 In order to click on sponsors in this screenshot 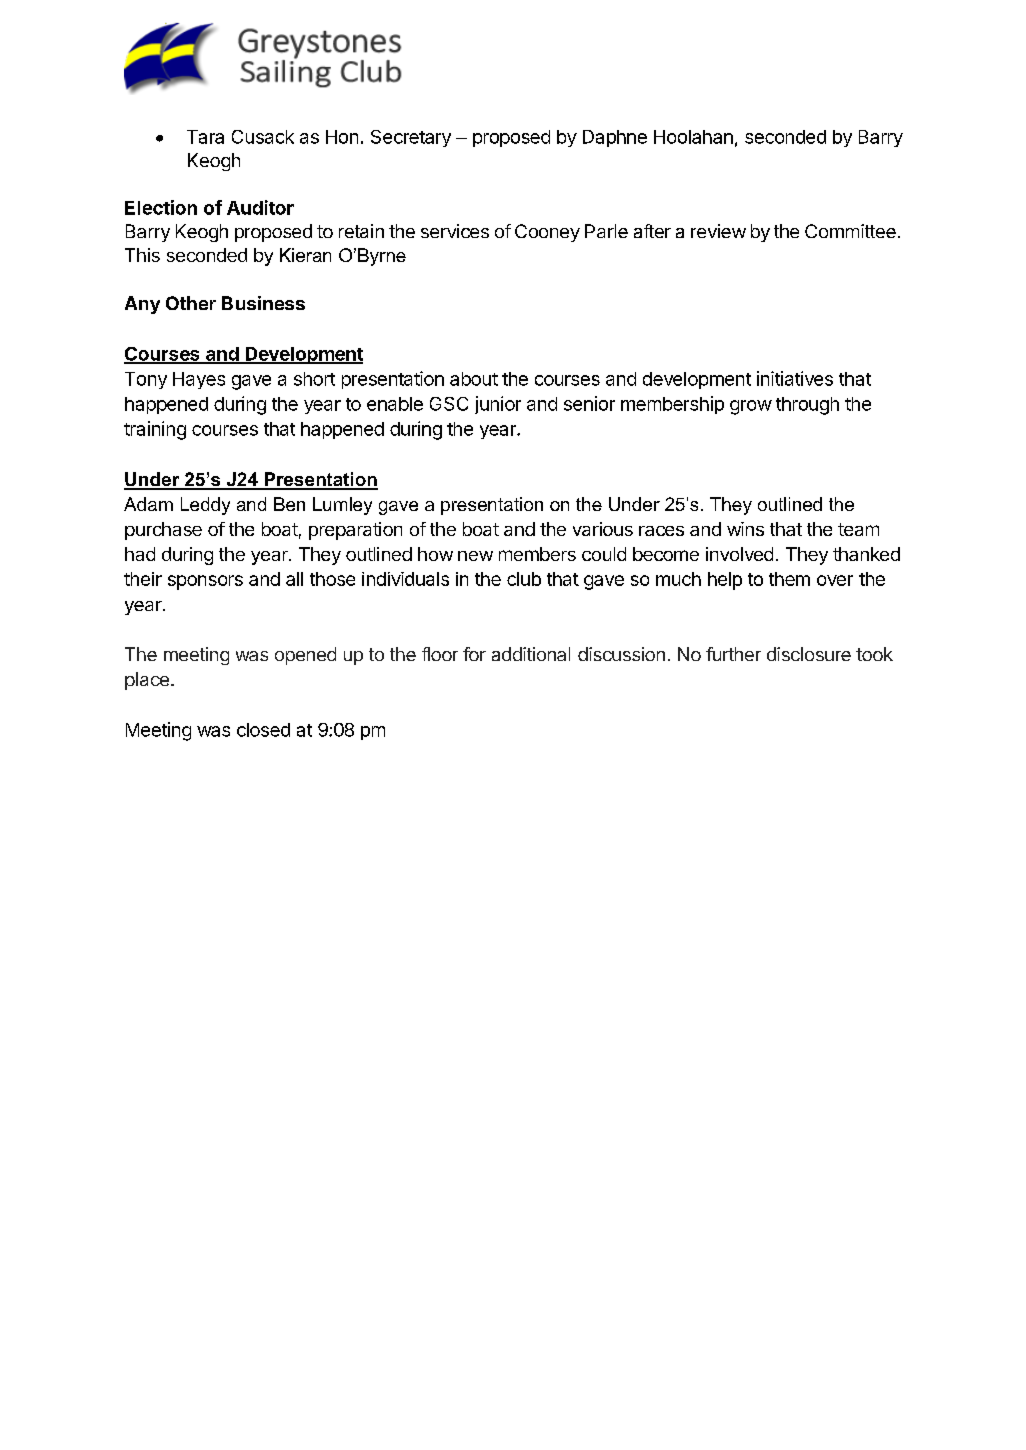, I will do `click(205, 582)`.
